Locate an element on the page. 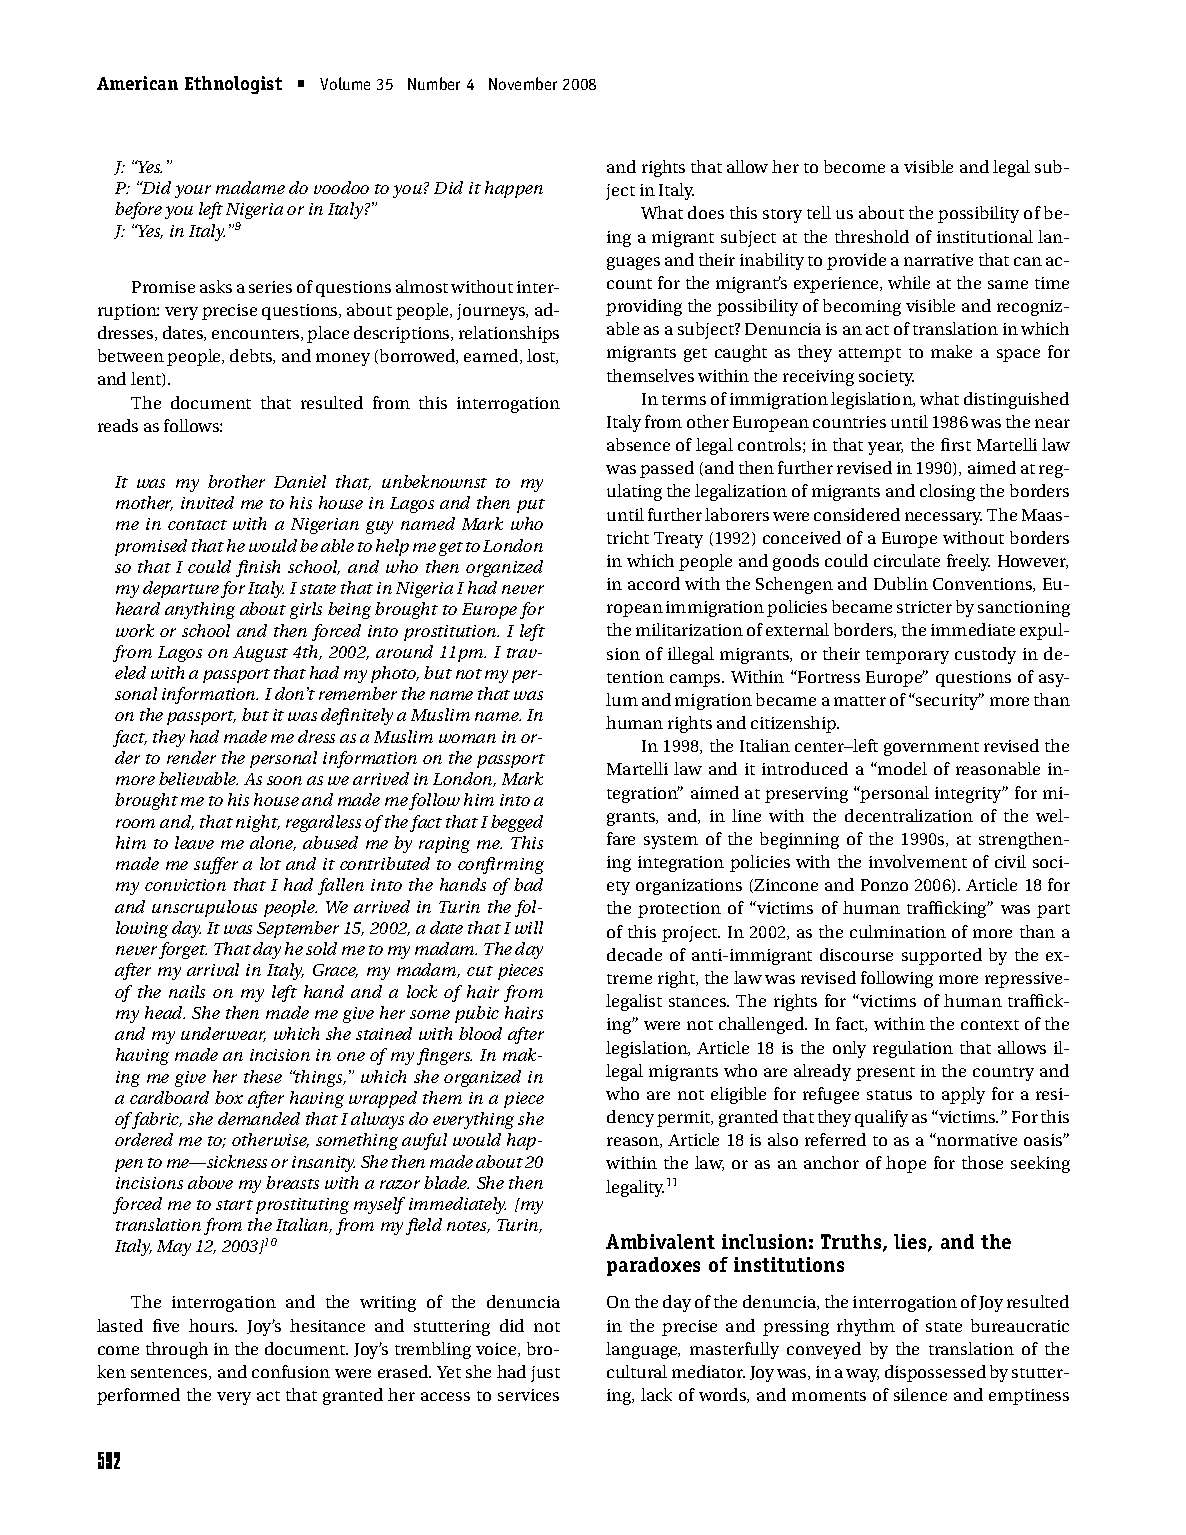 This image has width=1186, height=1535. just is located at coordinates (545, 1374).
